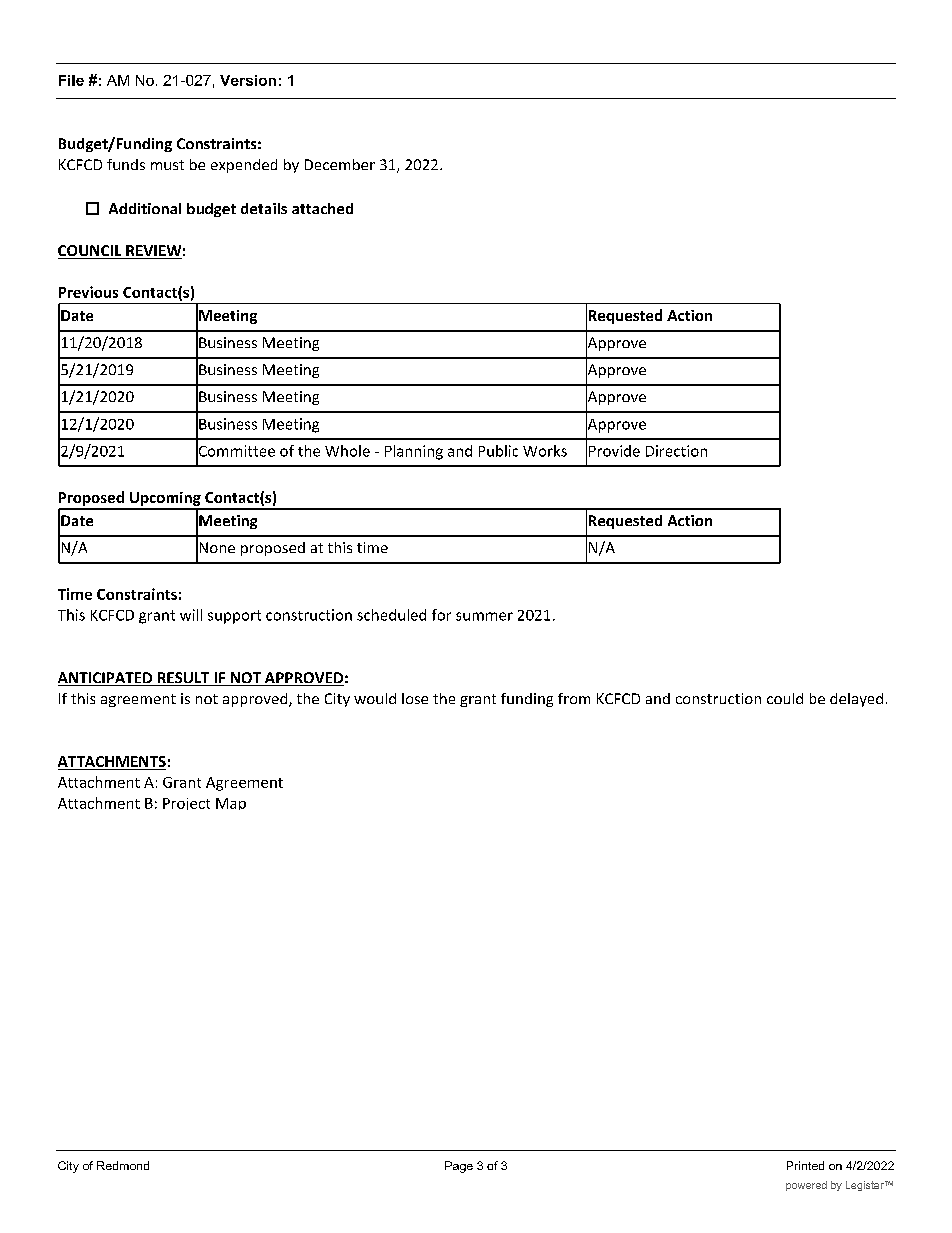 The width and height of the screenshot is (952, 1233). Describe the element at coordinates (415, 698) in the screenshot. I see `lose` at that location.
